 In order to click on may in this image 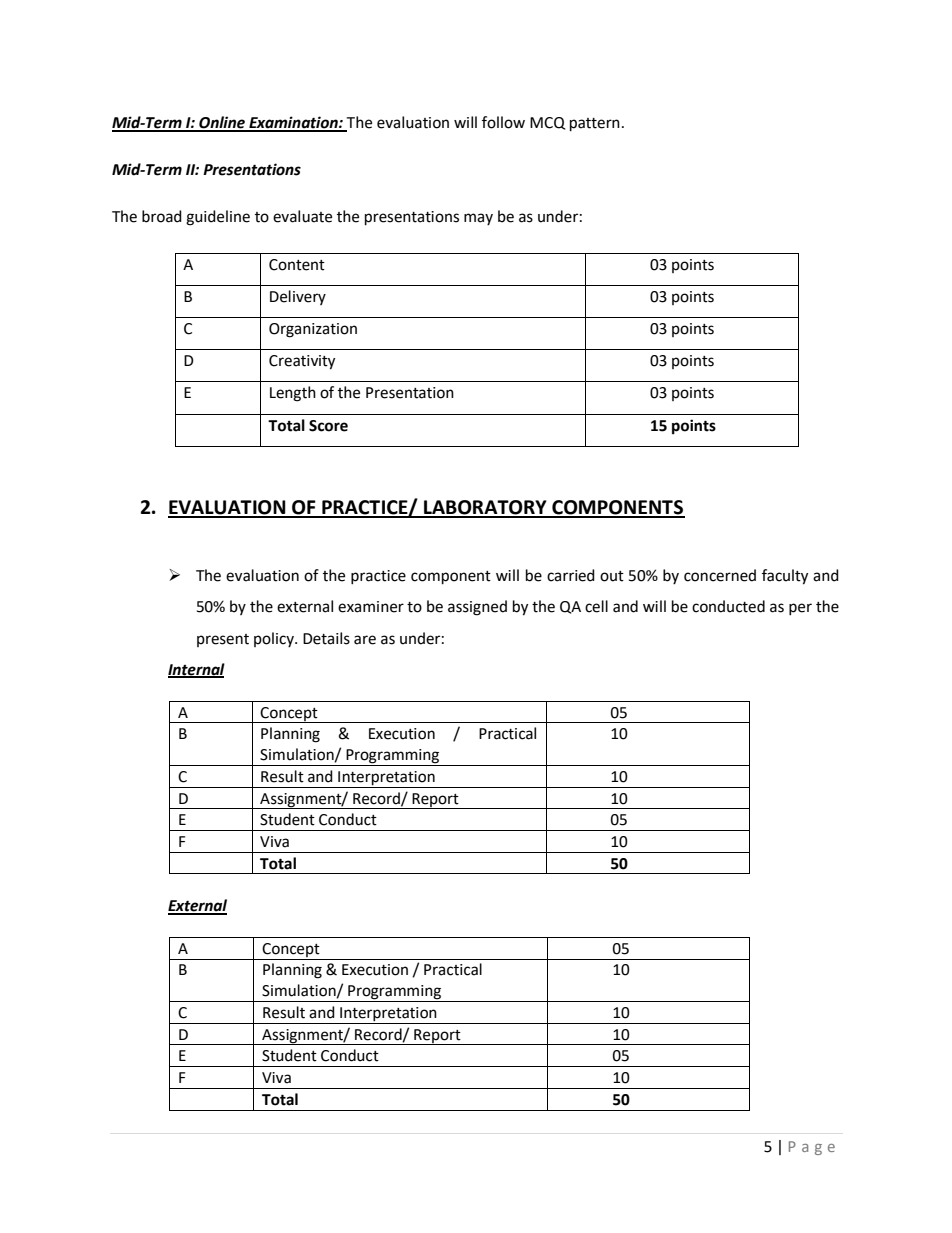, I will do `click(478, 219)`.
